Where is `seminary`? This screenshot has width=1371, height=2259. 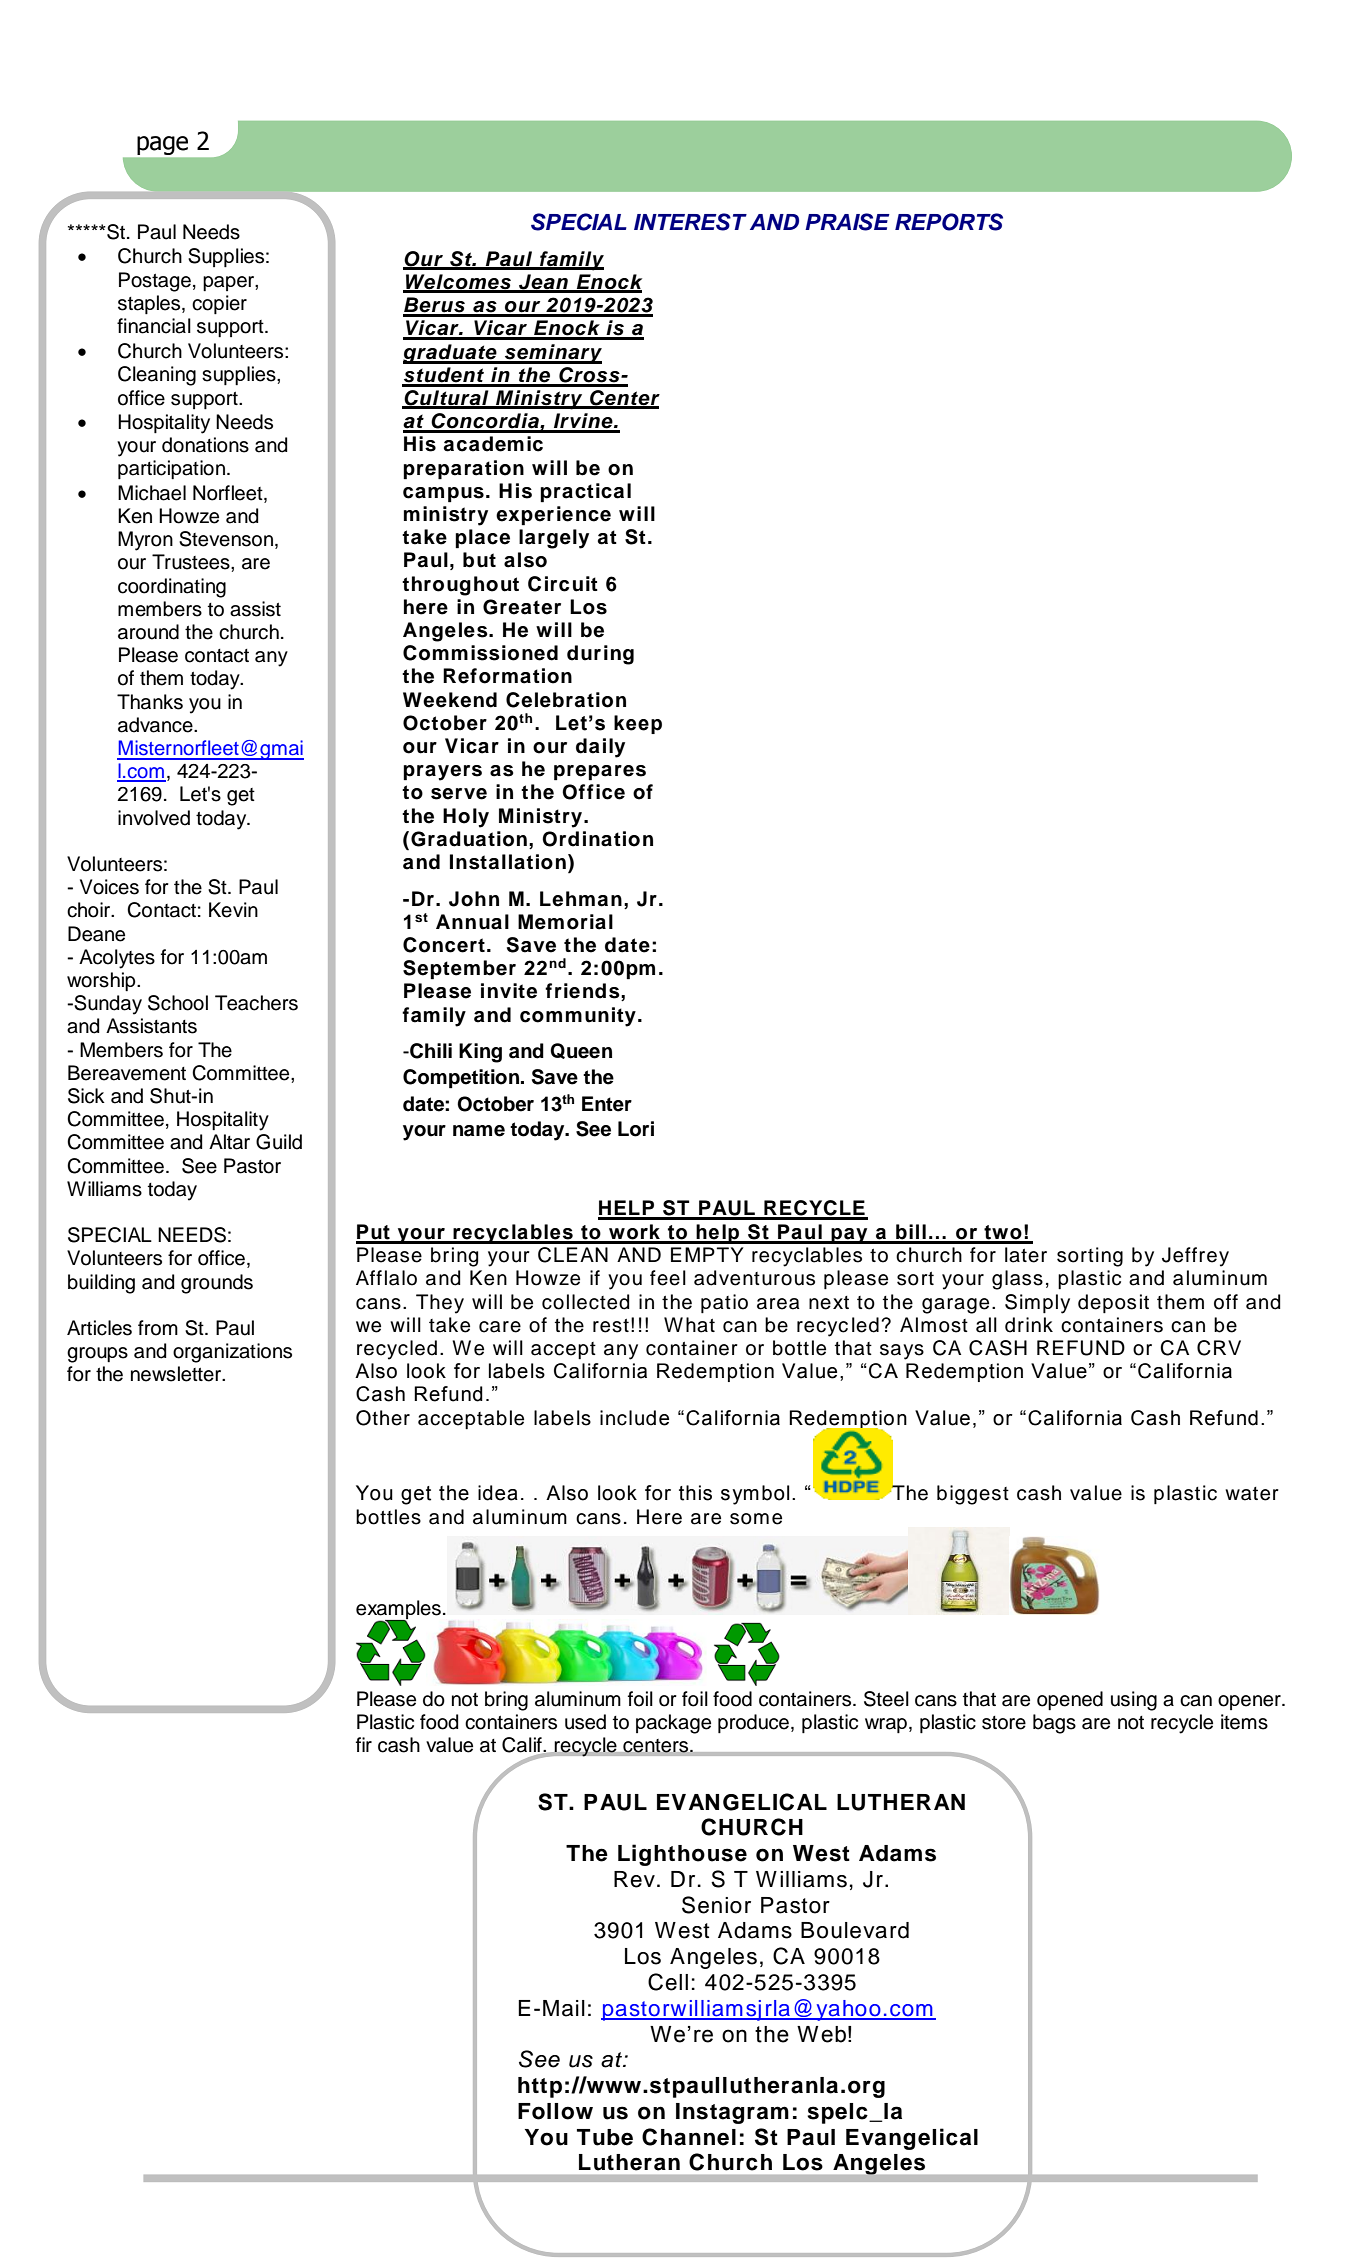 seminary is located at coordinates (552, 354).
